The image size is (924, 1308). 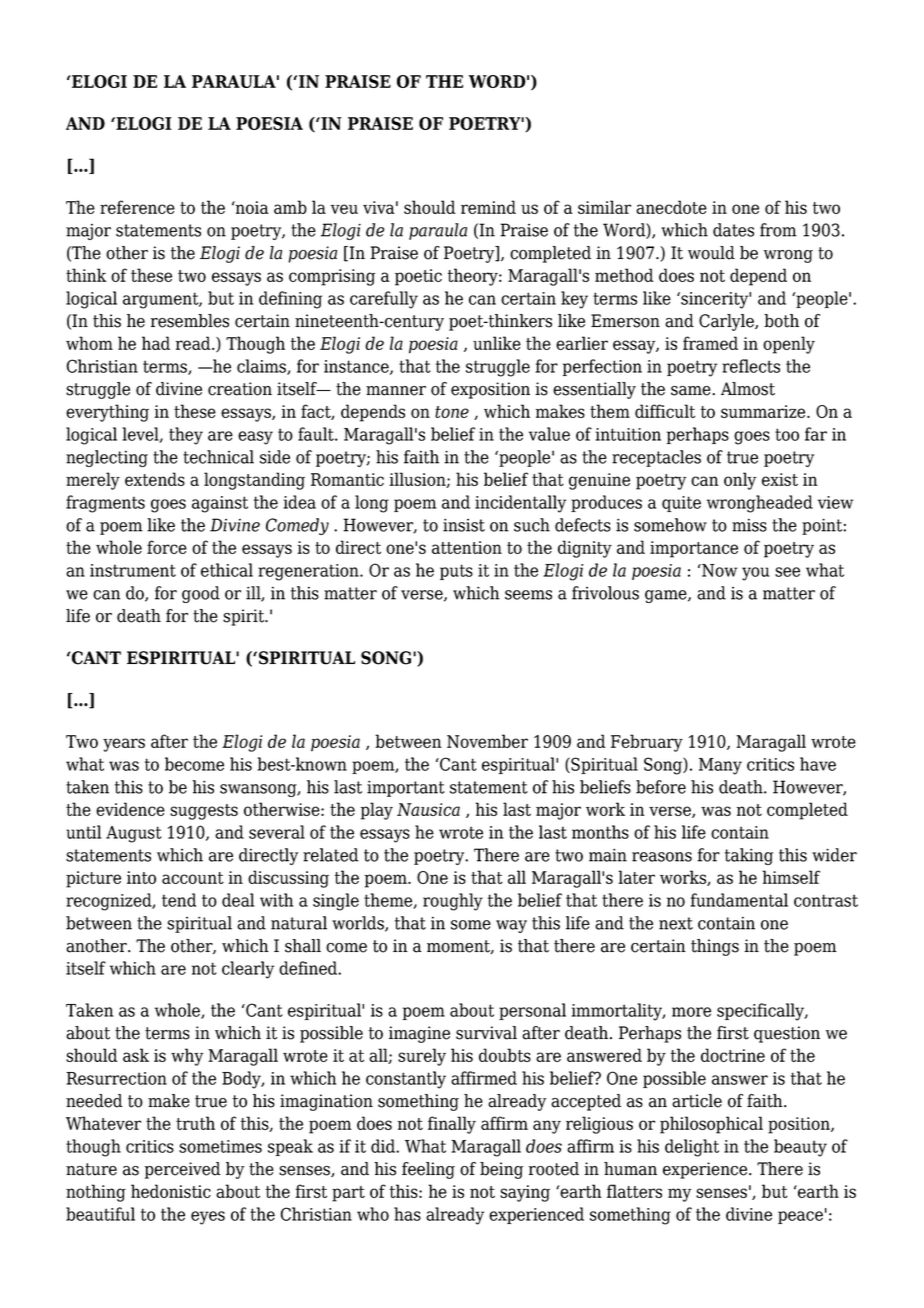 What do you see at coordinates (186, 436) in the page?
I see `they` at bounding box center [186, 436].
